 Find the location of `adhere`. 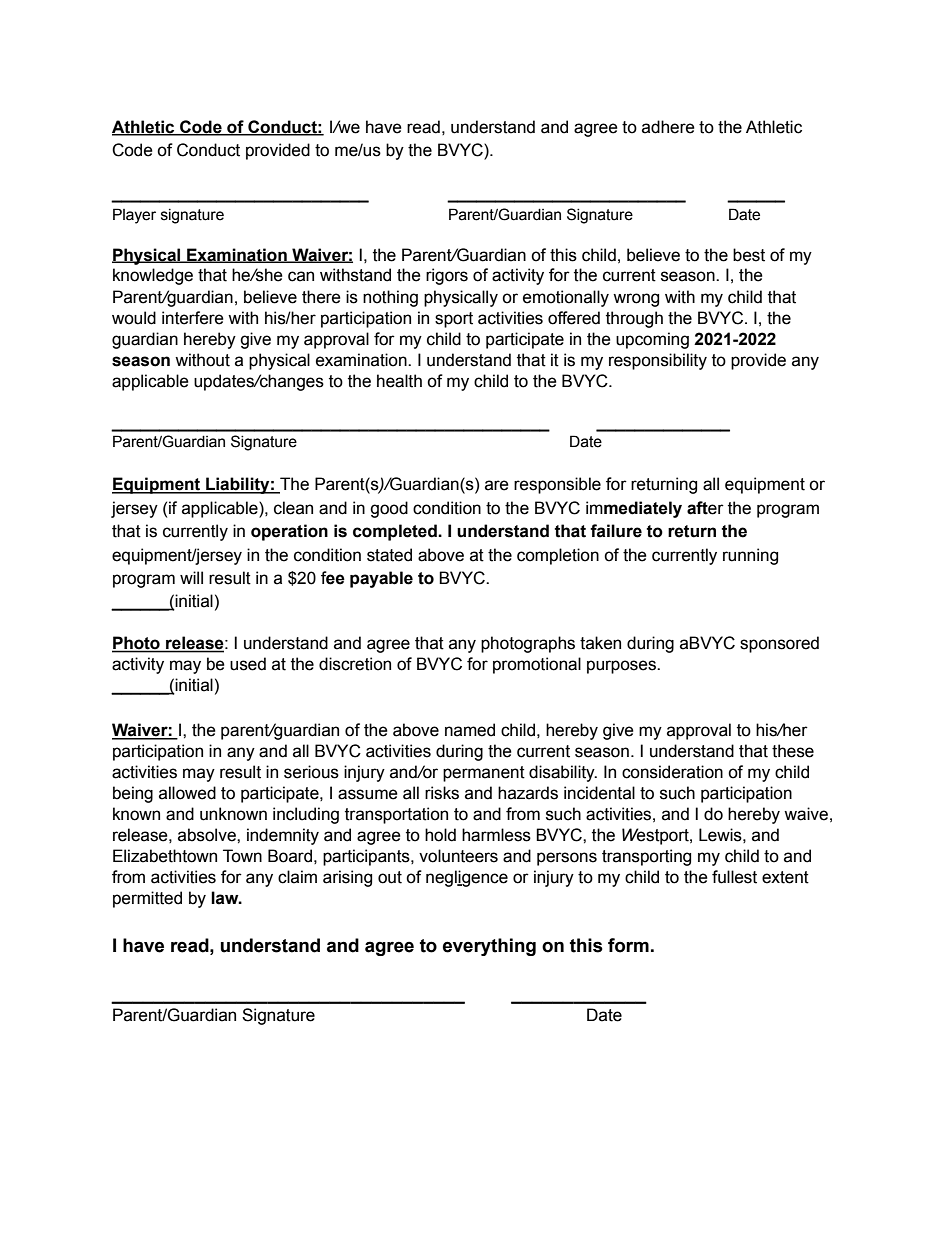

adhere is located at coordinates (668, 127).
